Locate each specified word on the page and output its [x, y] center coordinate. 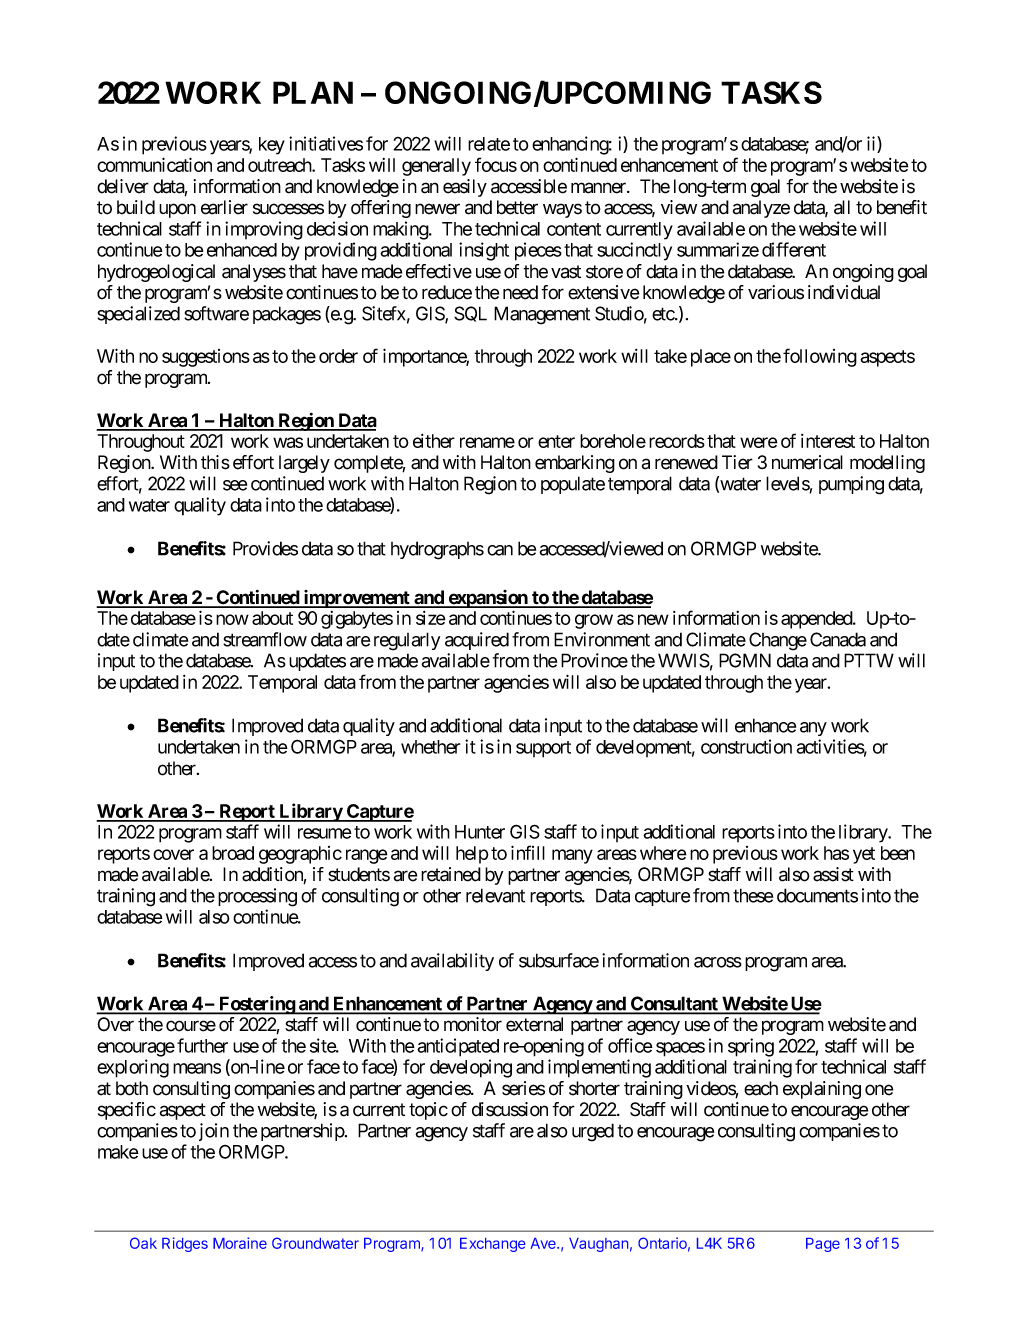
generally [436, 167]
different [794, 249]
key [272, 146]
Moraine [240, 1243]
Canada [838, 639]
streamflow [265, 639]
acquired [477, 641]
